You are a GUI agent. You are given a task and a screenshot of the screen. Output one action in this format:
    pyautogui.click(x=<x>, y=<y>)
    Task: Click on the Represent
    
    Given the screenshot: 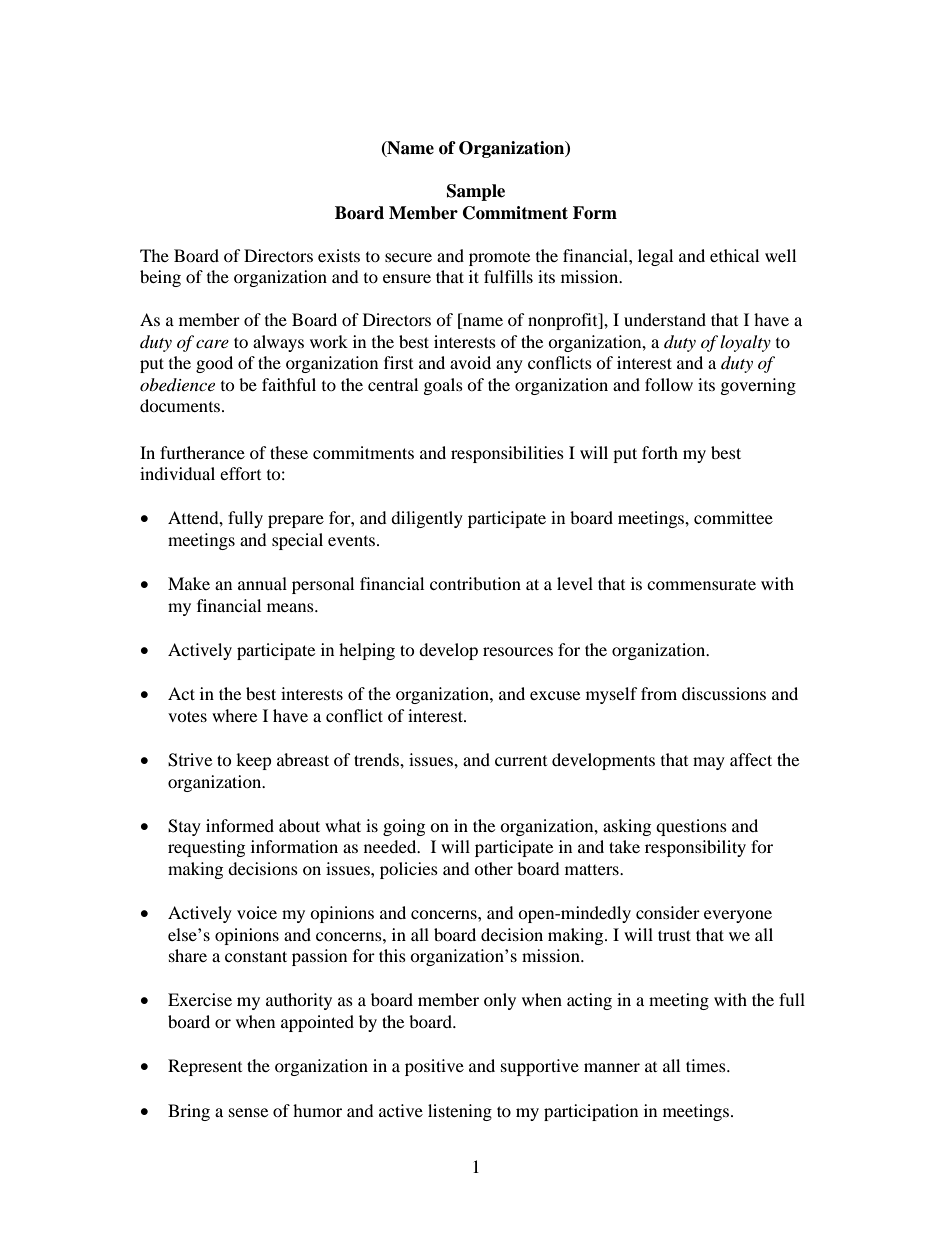 What is the action you would take?
    pyautogui.click(x=205, y=1067)
